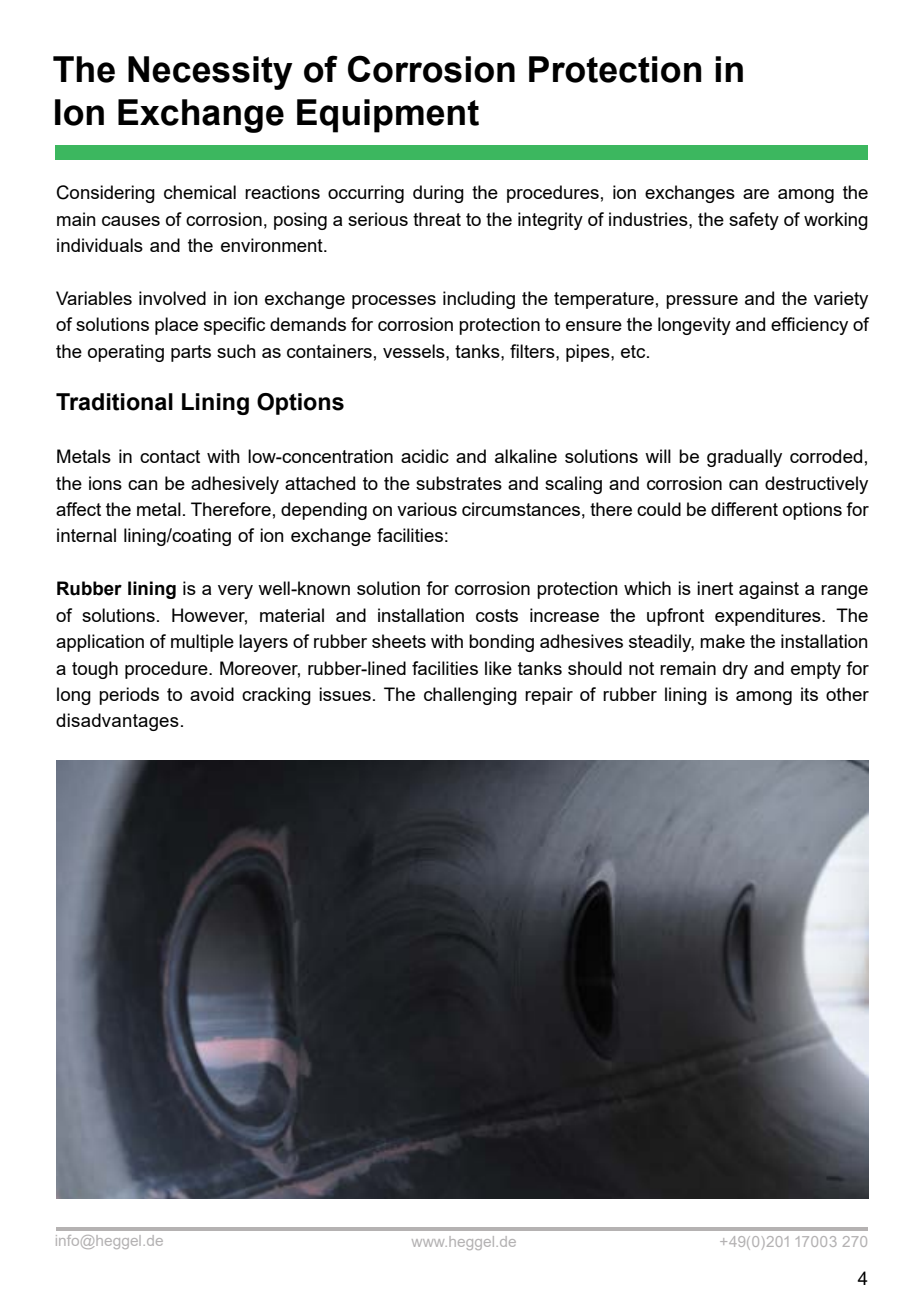 The image size is (924, 1308). What do you see at coordinates (210, 73) in the page?
I see `Necessity` at bounding box center [210, 73].
